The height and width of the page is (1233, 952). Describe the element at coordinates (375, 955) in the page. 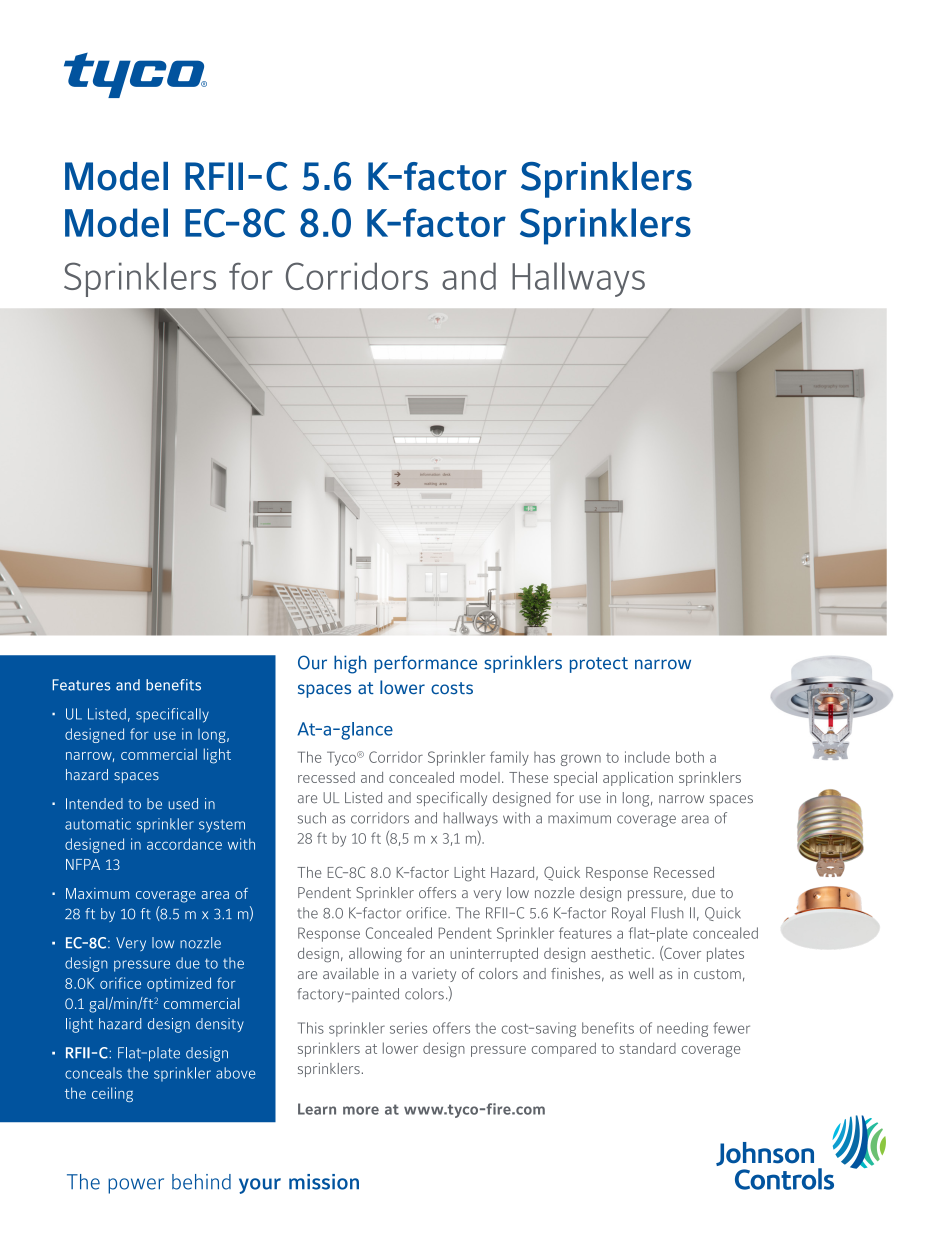

I see `allowing` at that location.
